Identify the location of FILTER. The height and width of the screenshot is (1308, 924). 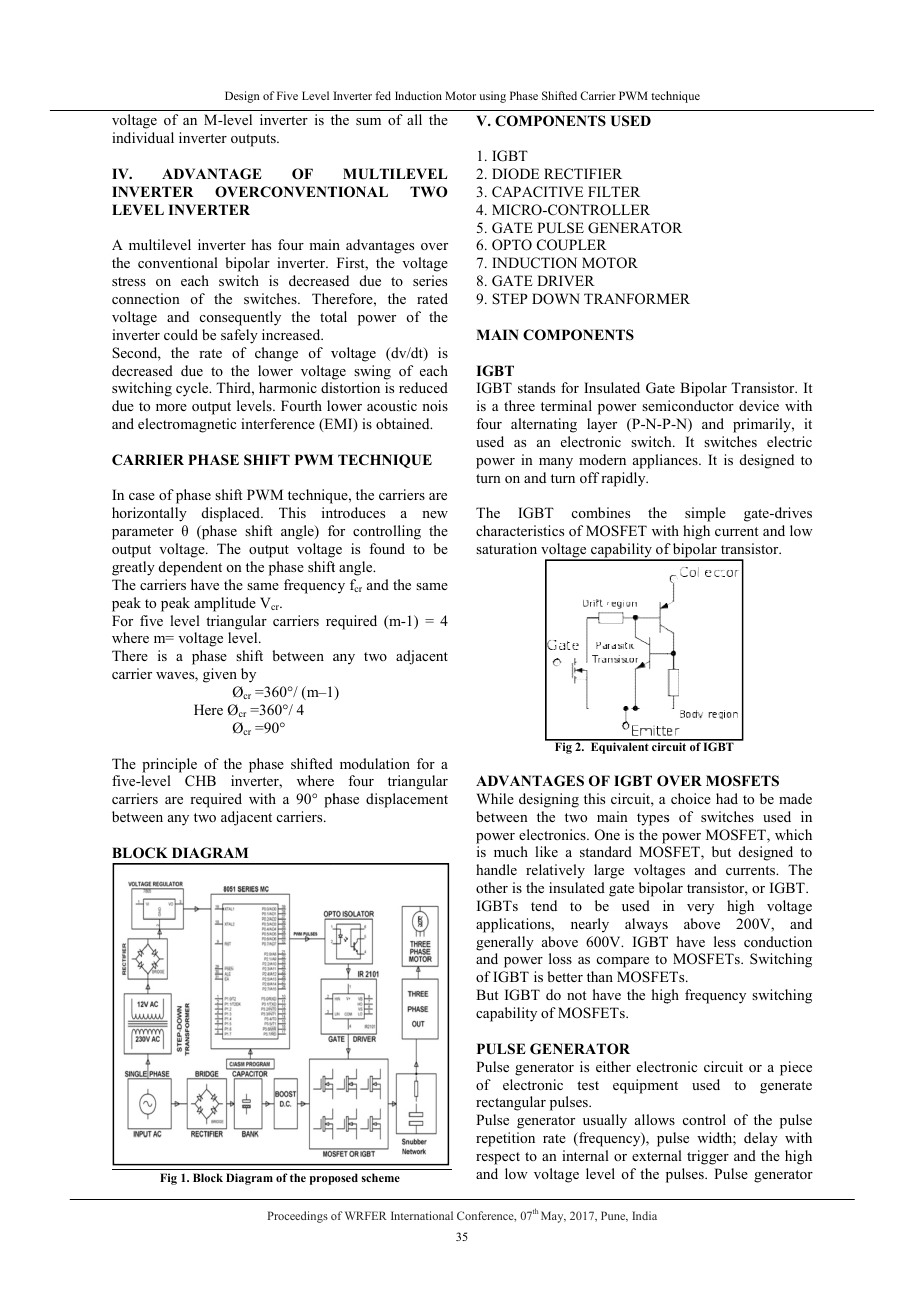
(614, 191).
